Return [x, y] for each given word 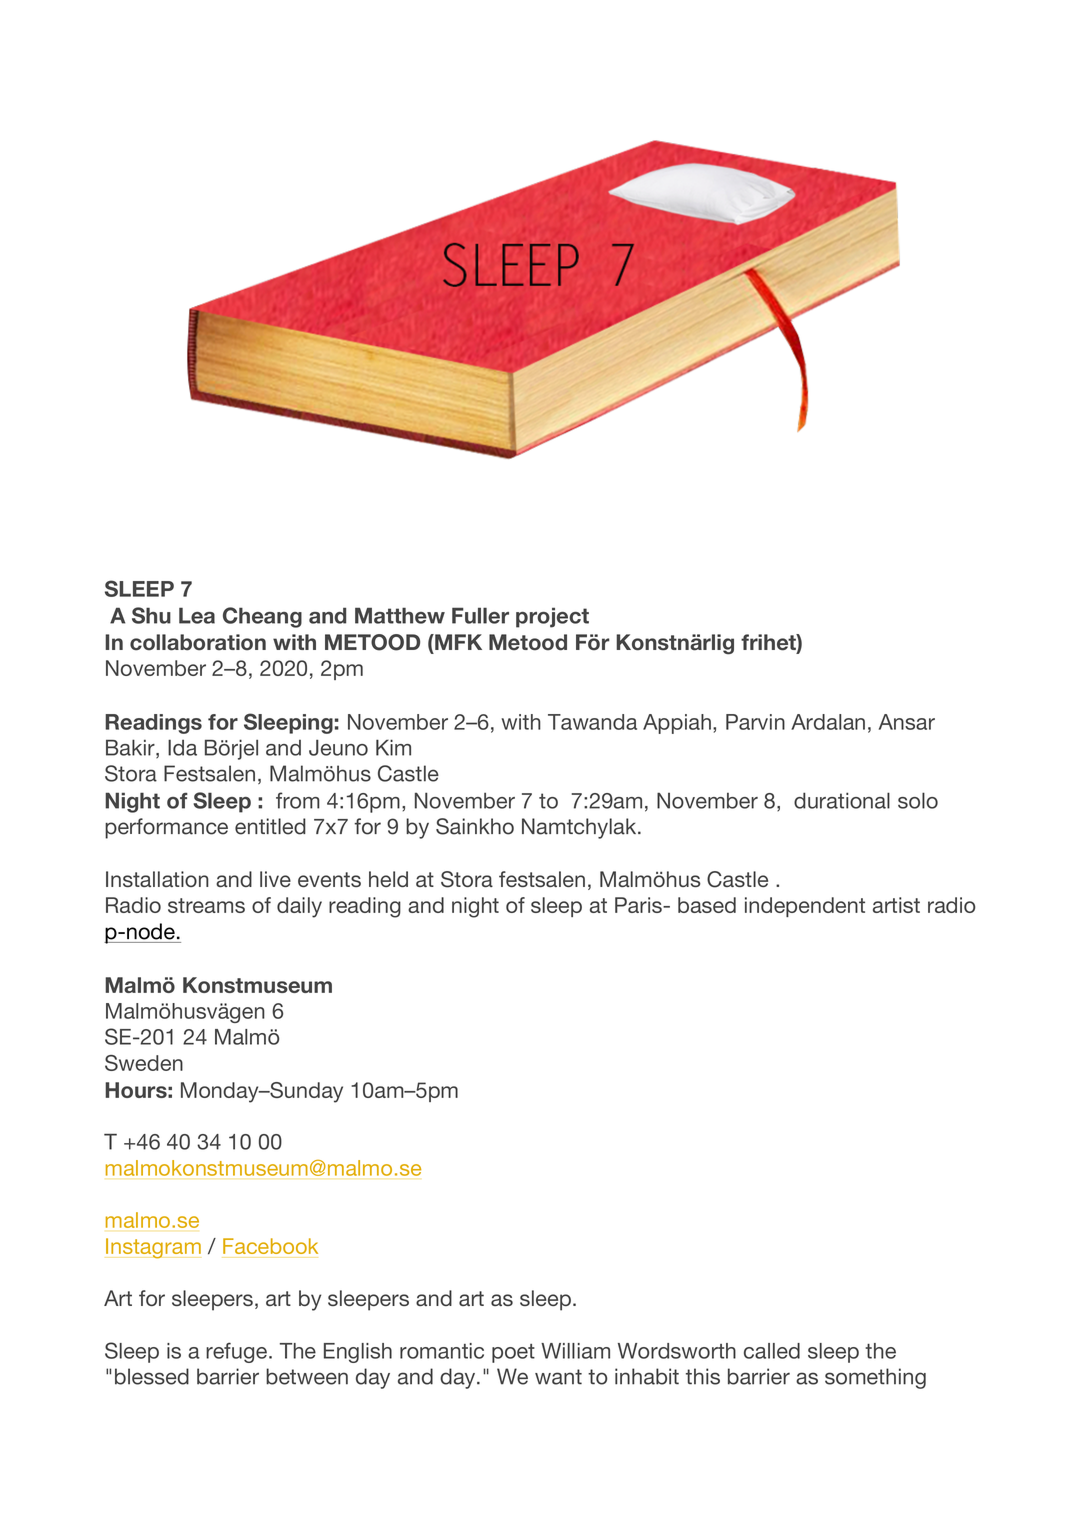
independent [805, 907]
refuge [236, 1352]
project [552, 617]
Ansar [907, 722]
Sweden [144, 1063]
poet [513, 1353]
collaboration [198, 642]
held [388, 879]
